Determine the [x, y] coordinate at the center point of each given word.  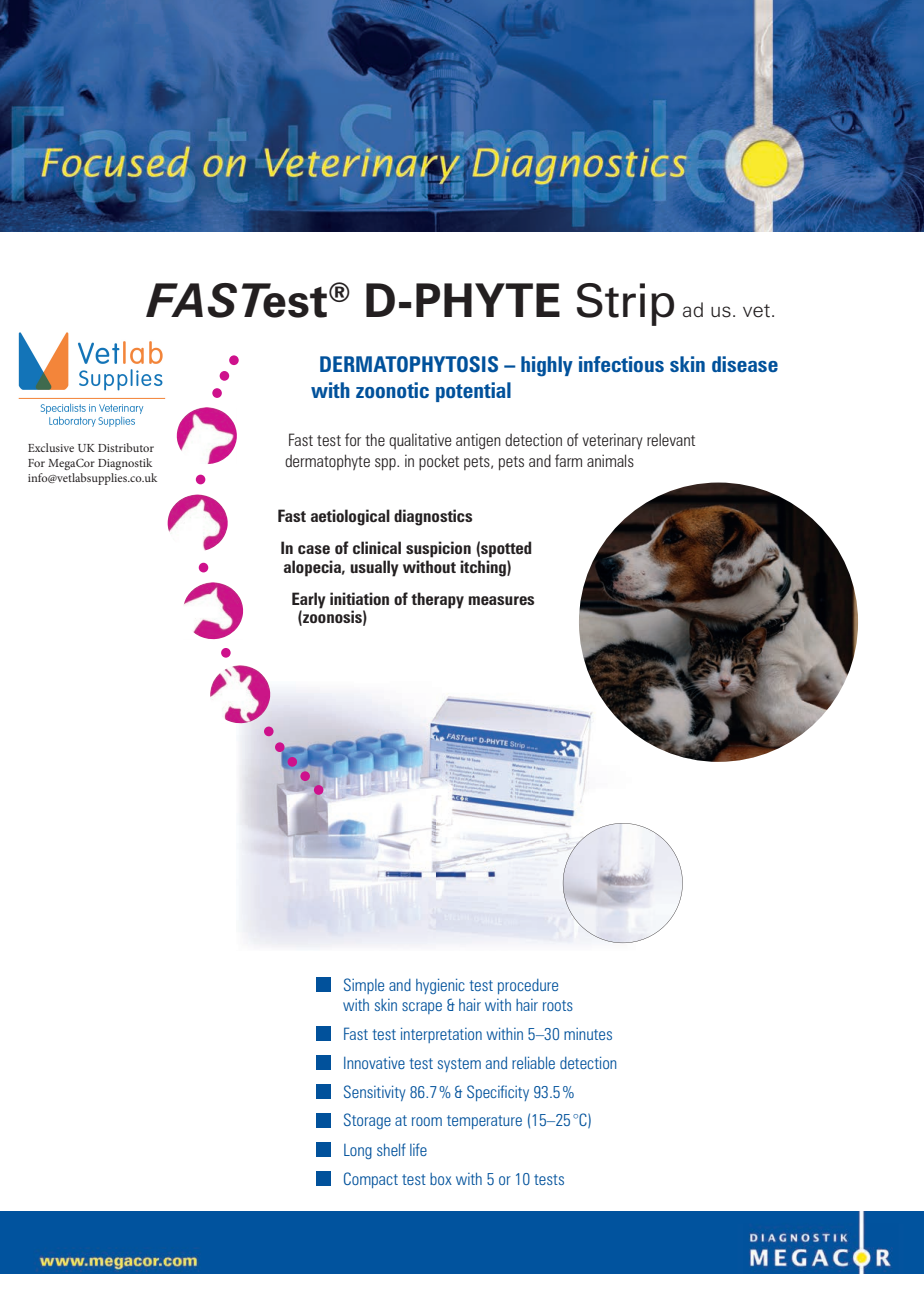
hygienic [440, 986]
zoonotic [392, 390]
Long [358, 1151]
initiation [359, 598]
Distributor [126, 447]
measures [501, 600]
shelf [391, 1149]
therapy [437, 600]
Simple [364, 986]
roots [558, 1005]
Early [309, 600]
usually [374, 568]
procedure [528, 986]
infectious [621, 364]
